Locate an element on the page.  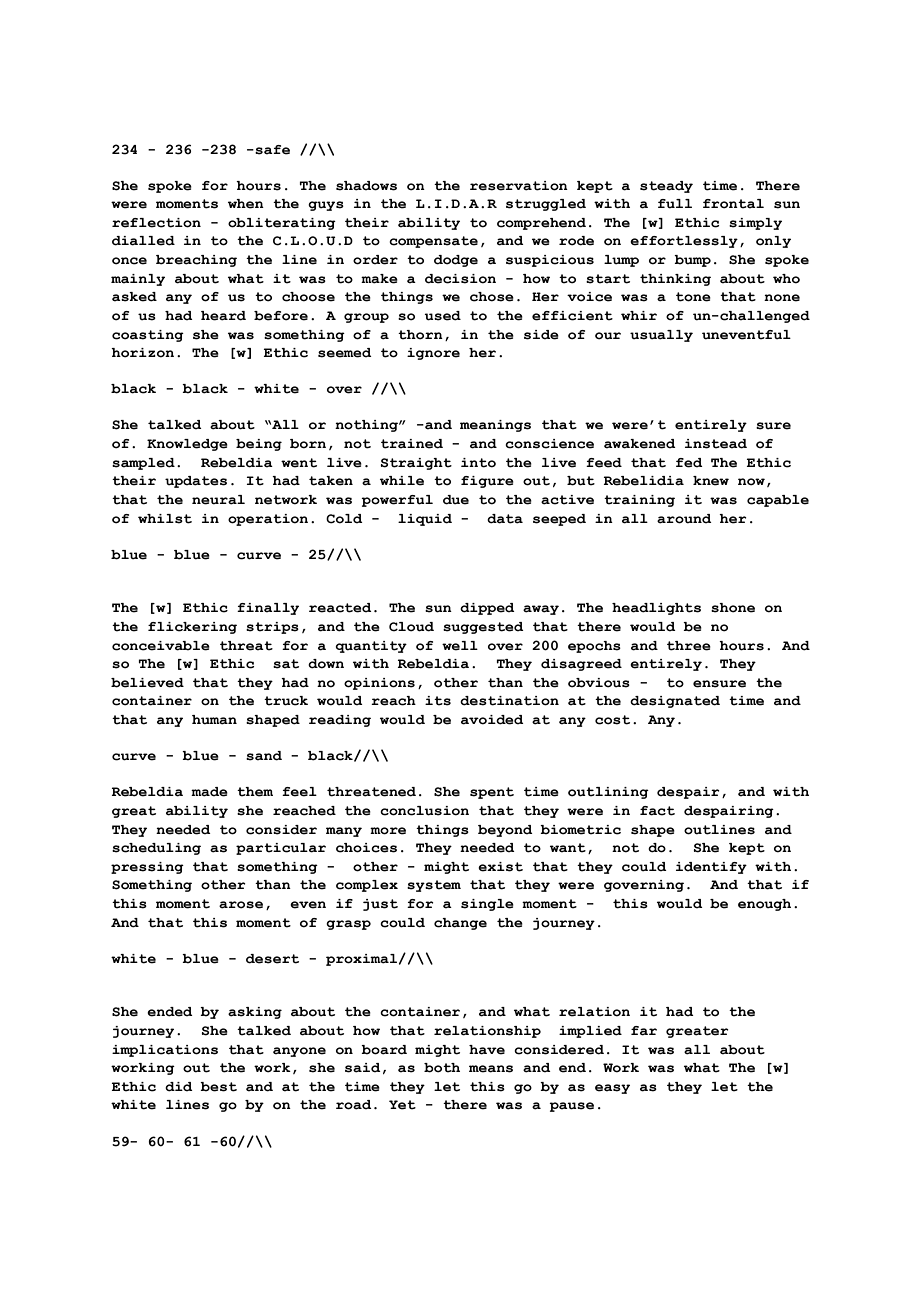
neural is located at coordinates (218, 500).
